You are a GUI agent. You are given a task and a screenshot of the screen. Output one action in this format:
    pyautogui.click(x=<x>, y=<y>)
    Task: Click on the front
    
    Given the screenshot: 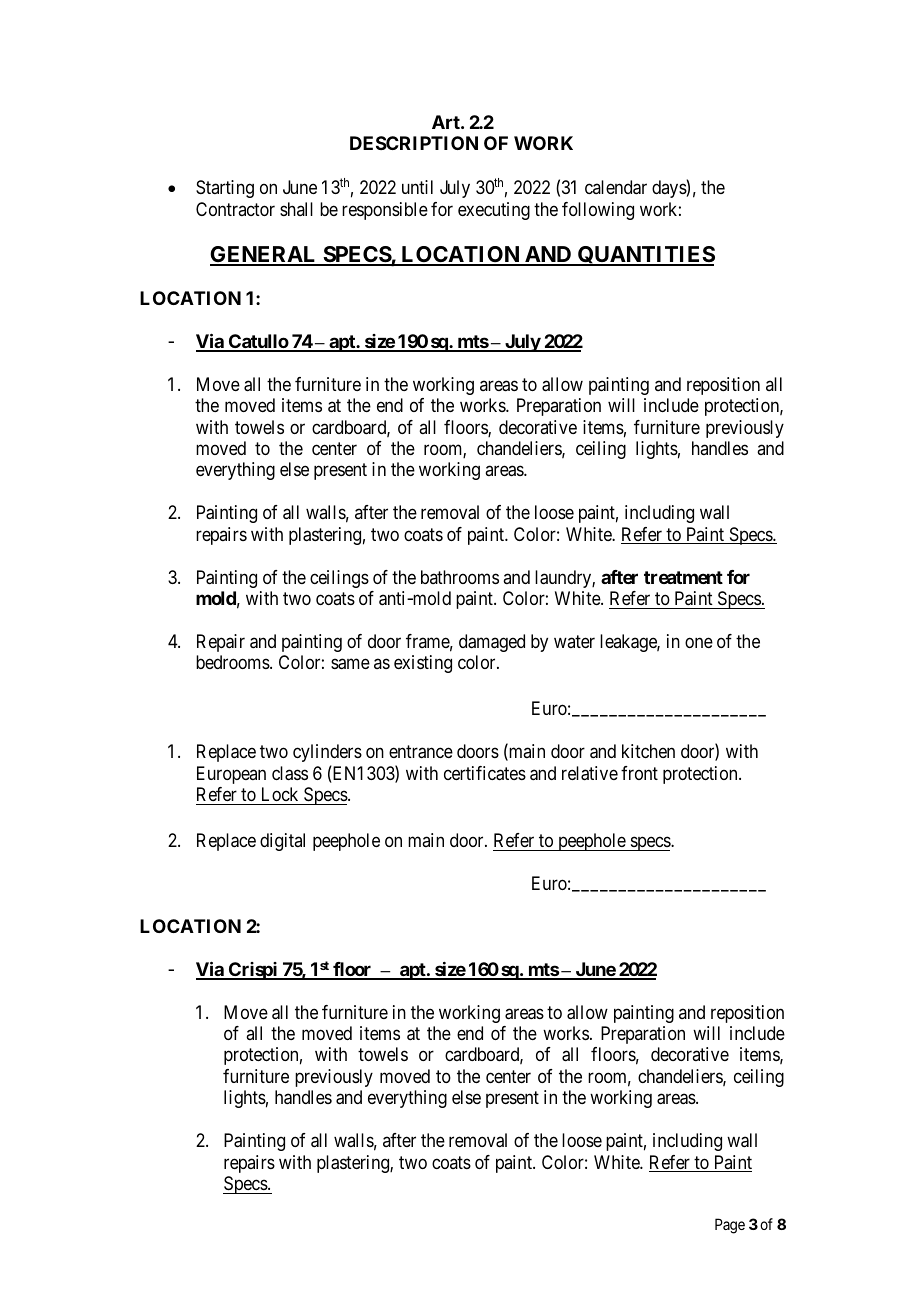 What is the action you would take?
    pyautogui.click(x=639, y=773)
